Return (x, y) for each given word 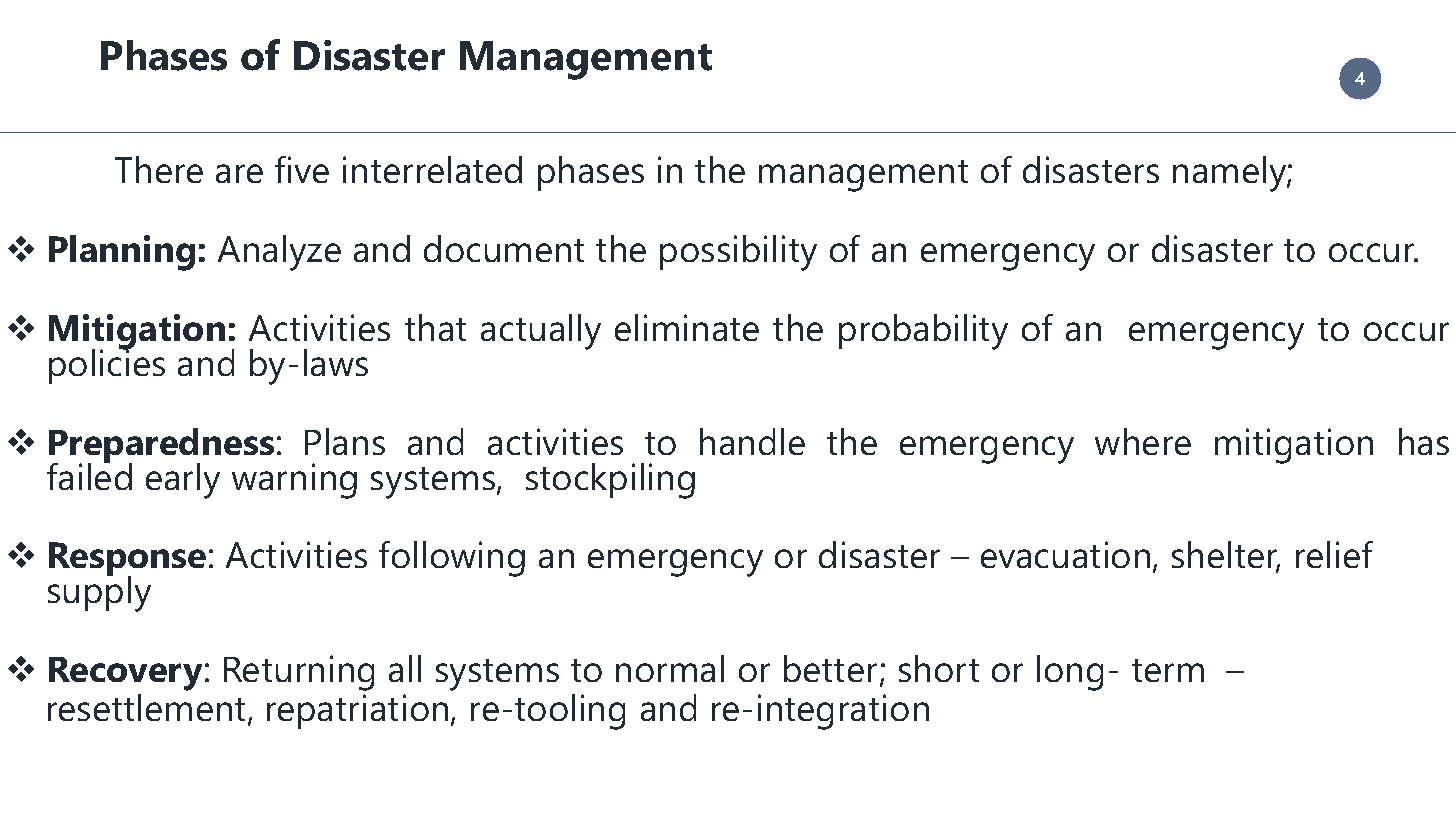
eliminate (687, 327)
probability (923, 332)
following (452, 559)
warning (294, 481)
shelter (1226, 556)
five (302, 169)
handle (752, 441)
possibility (738, 253)
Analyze (279, 253)
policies (107, 365)
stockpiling (610, 481)
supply (99, 593)
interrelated (432, 169)
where (1143, 441)
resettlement (148, 709)
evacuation (1065, 554)
